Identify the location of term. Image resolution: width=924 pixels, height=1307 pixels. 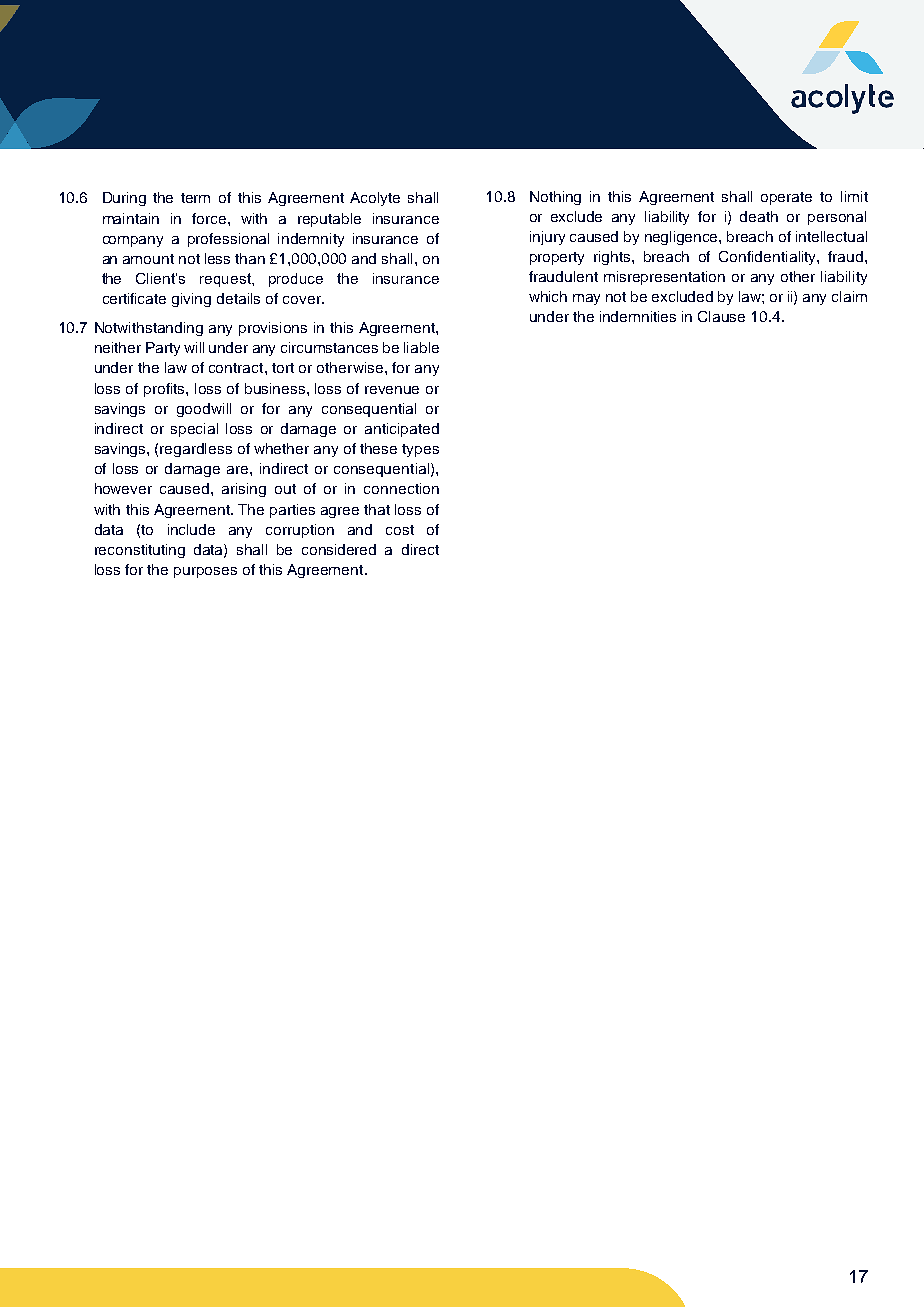
(195, 198).
